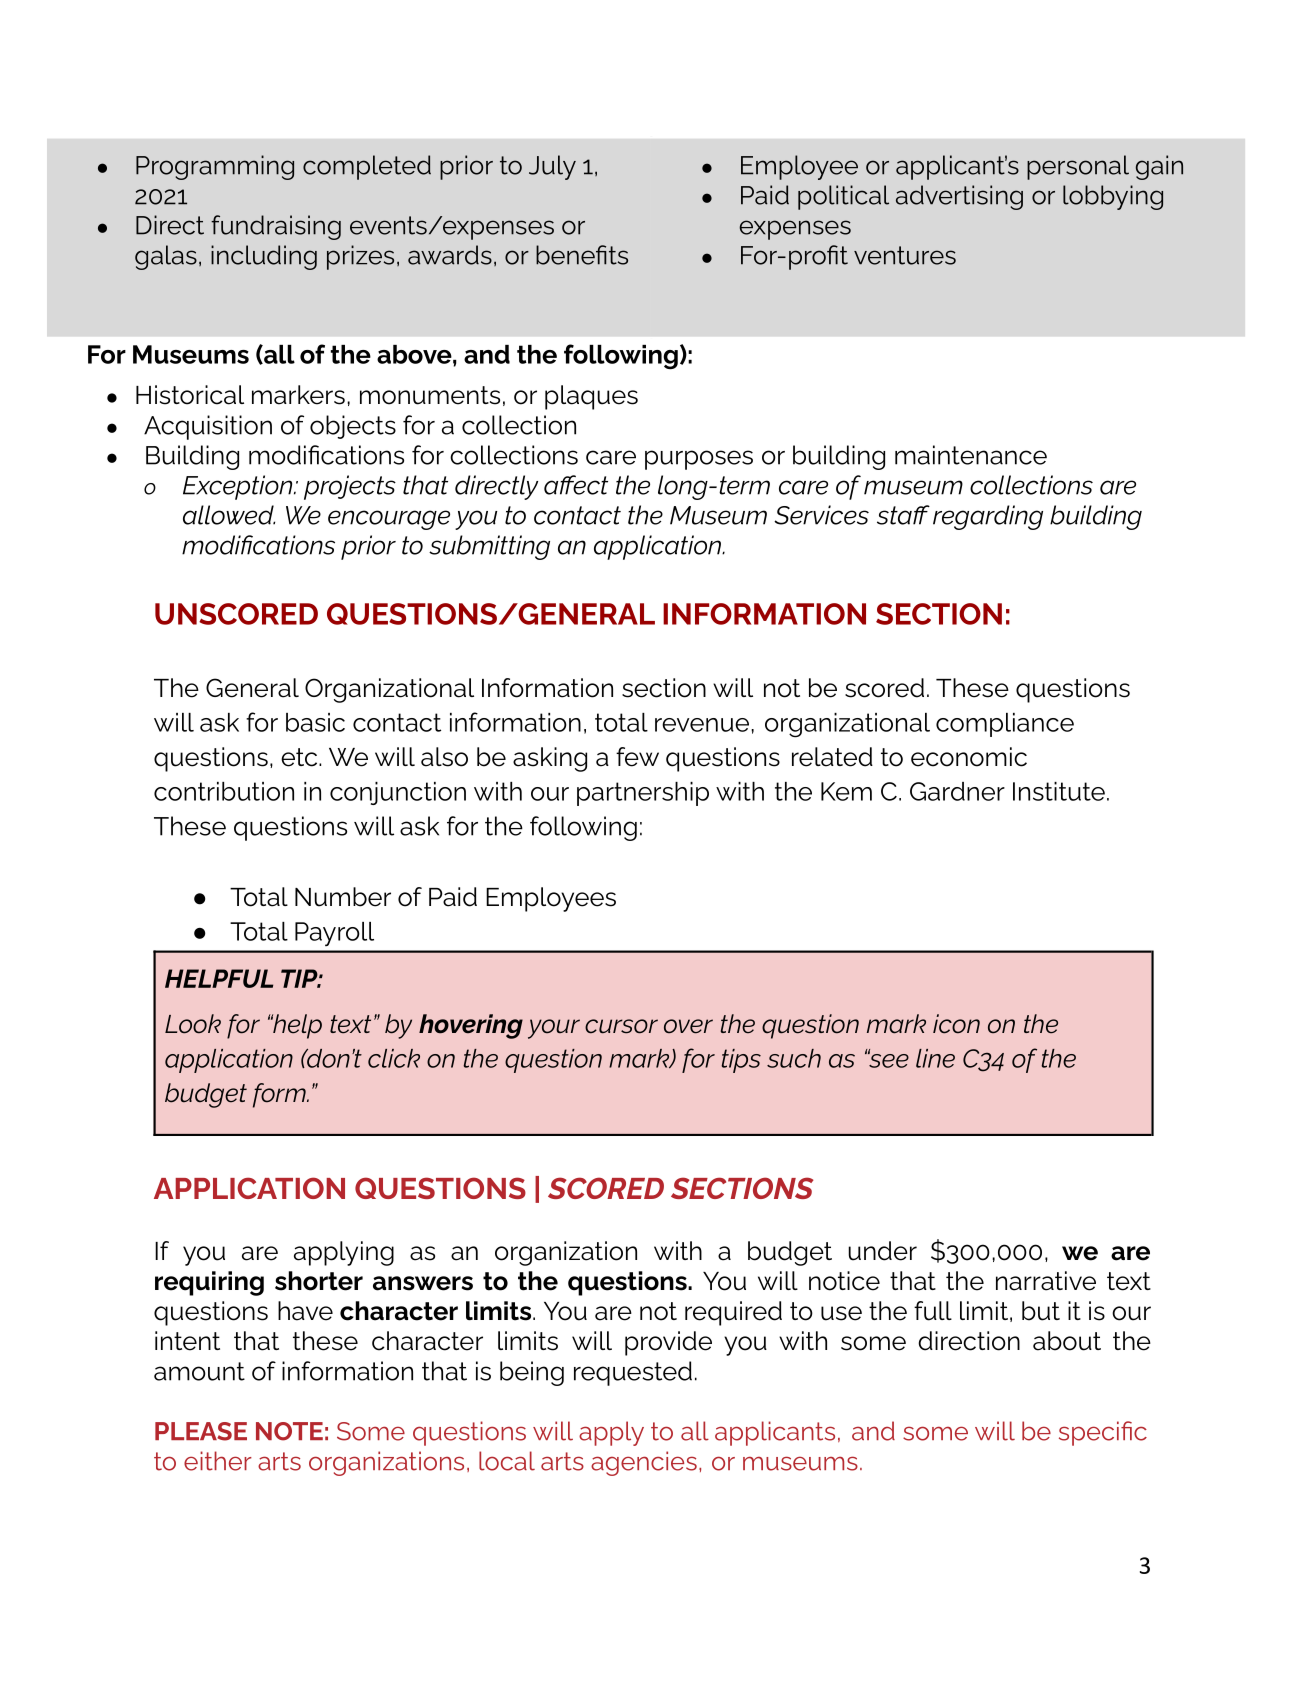 The image size is (1305, 1688). Describe the element at coordinates (643, 794) in the image. I see `partnership` at that location.
